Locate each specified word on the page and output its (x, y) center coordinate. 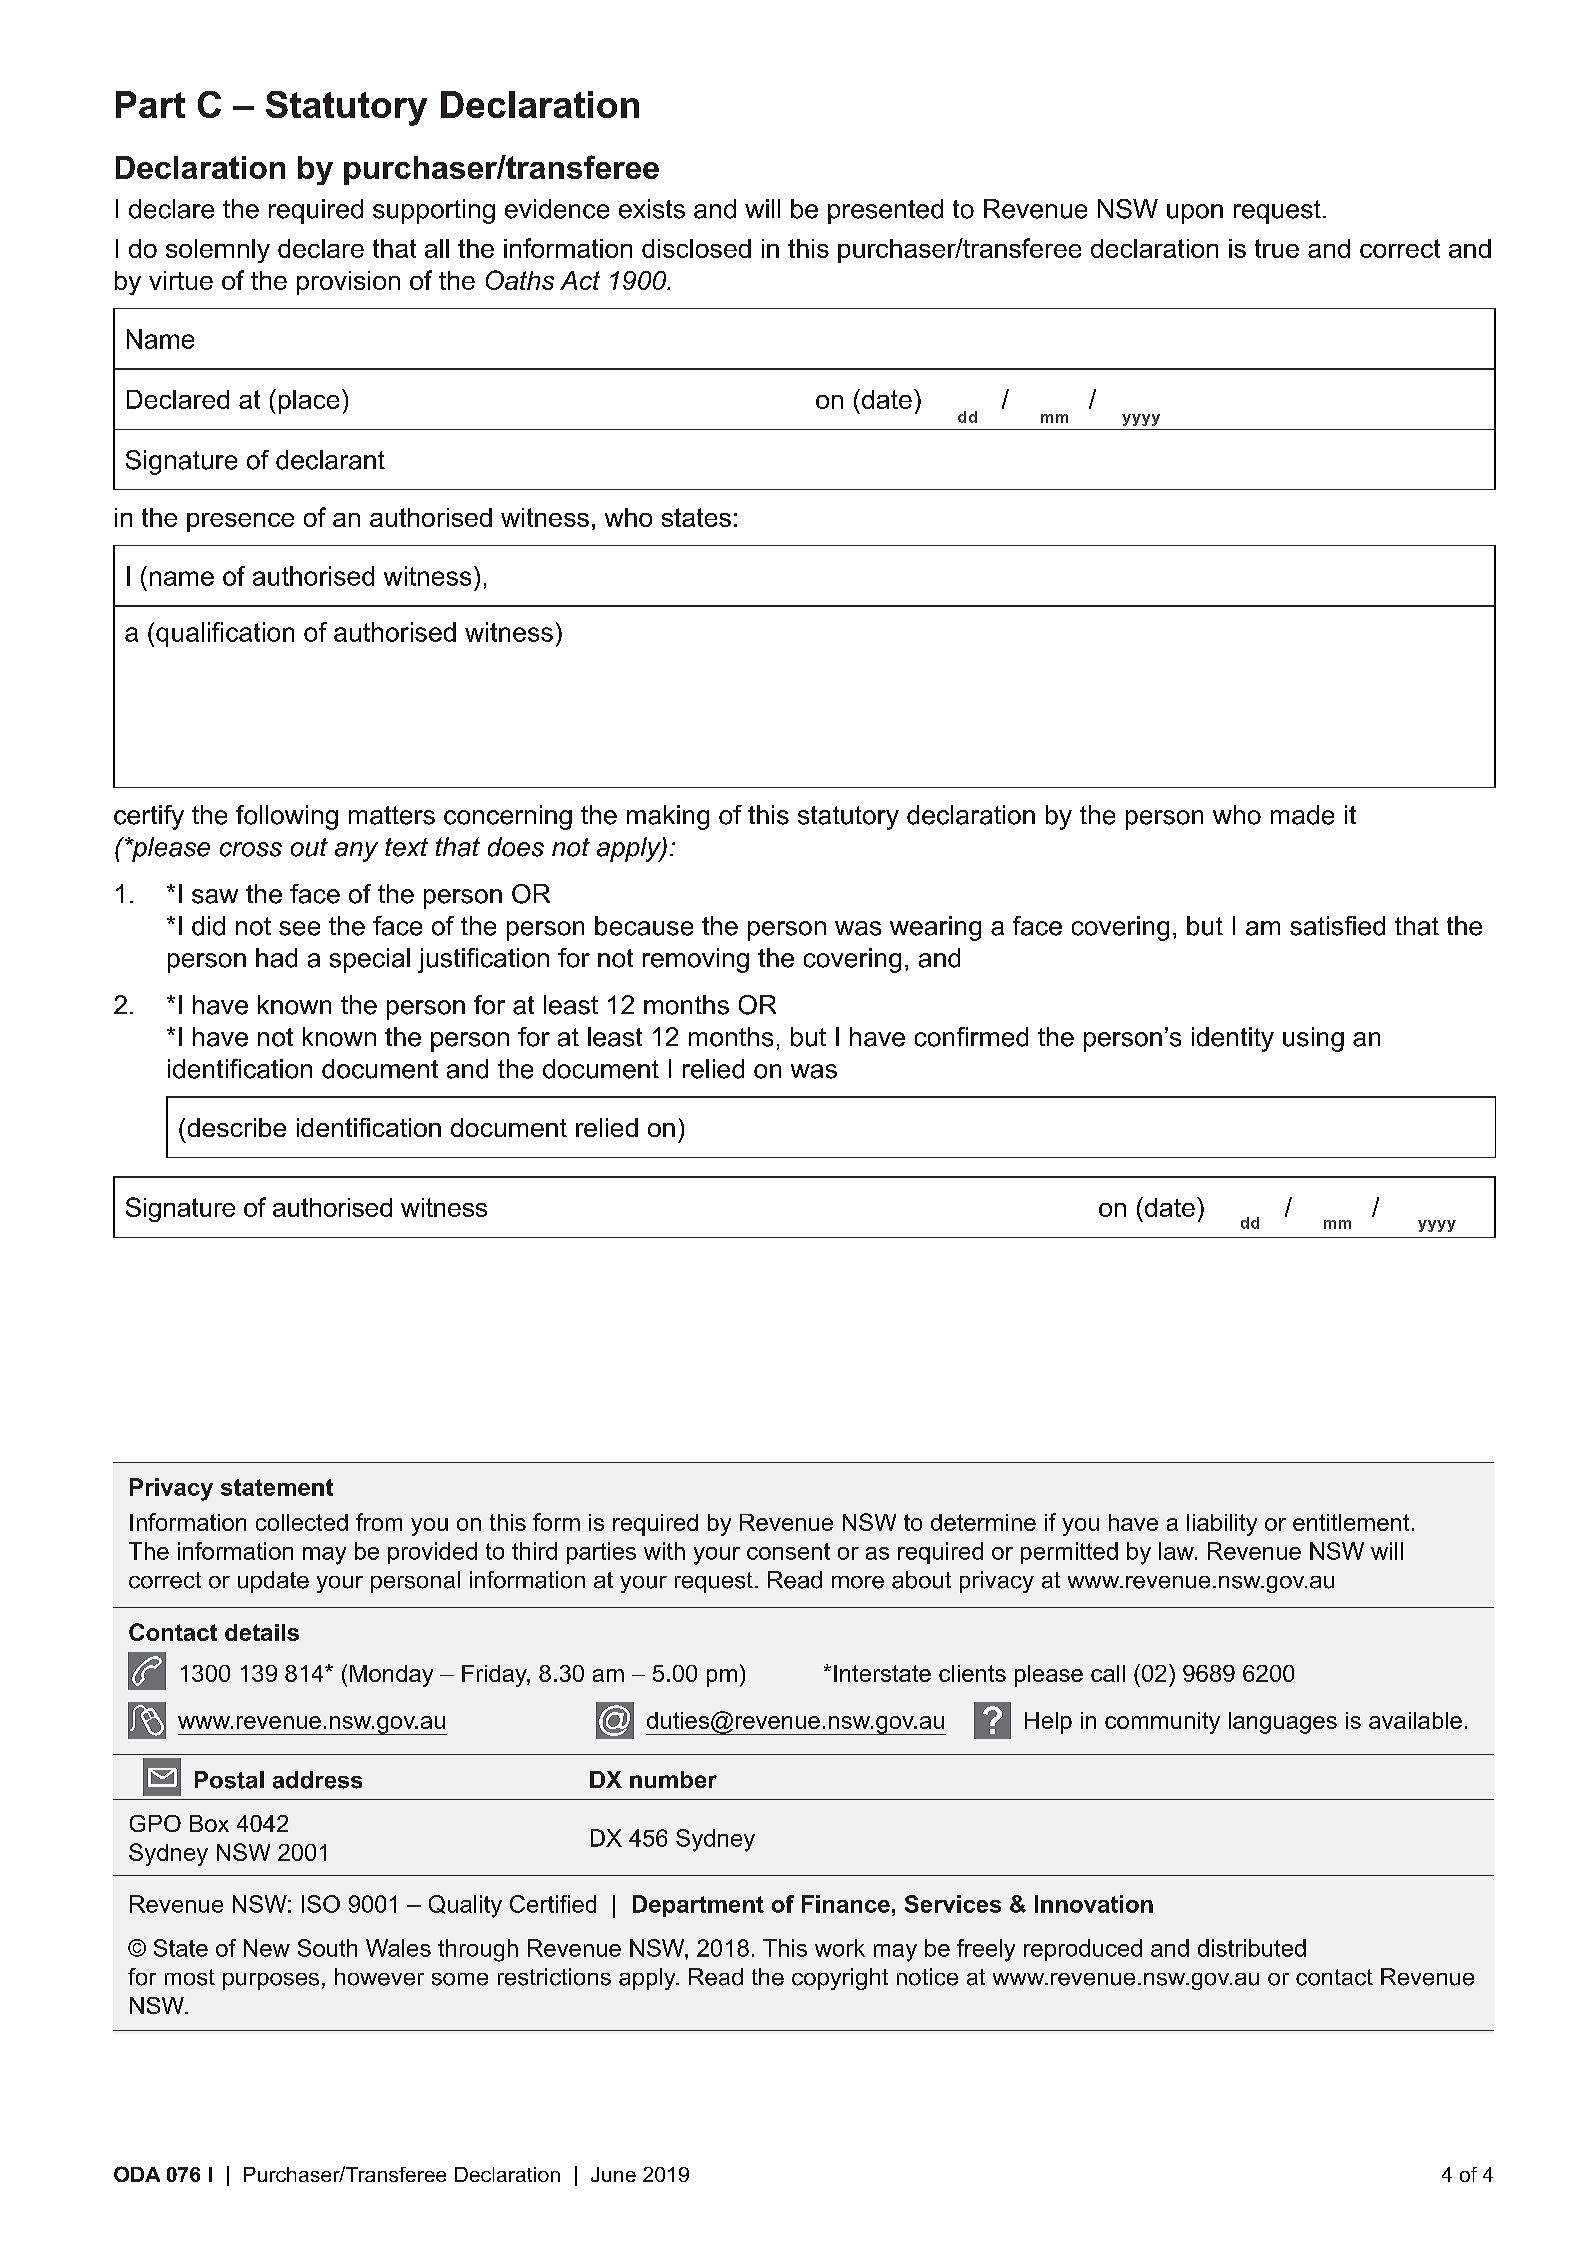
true (1277, 248)
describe (237, 1127)
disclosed (696, 248)
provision (348, 283)
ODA (137, 2174)
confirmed (971, 1037)
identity (1233, 1039)
